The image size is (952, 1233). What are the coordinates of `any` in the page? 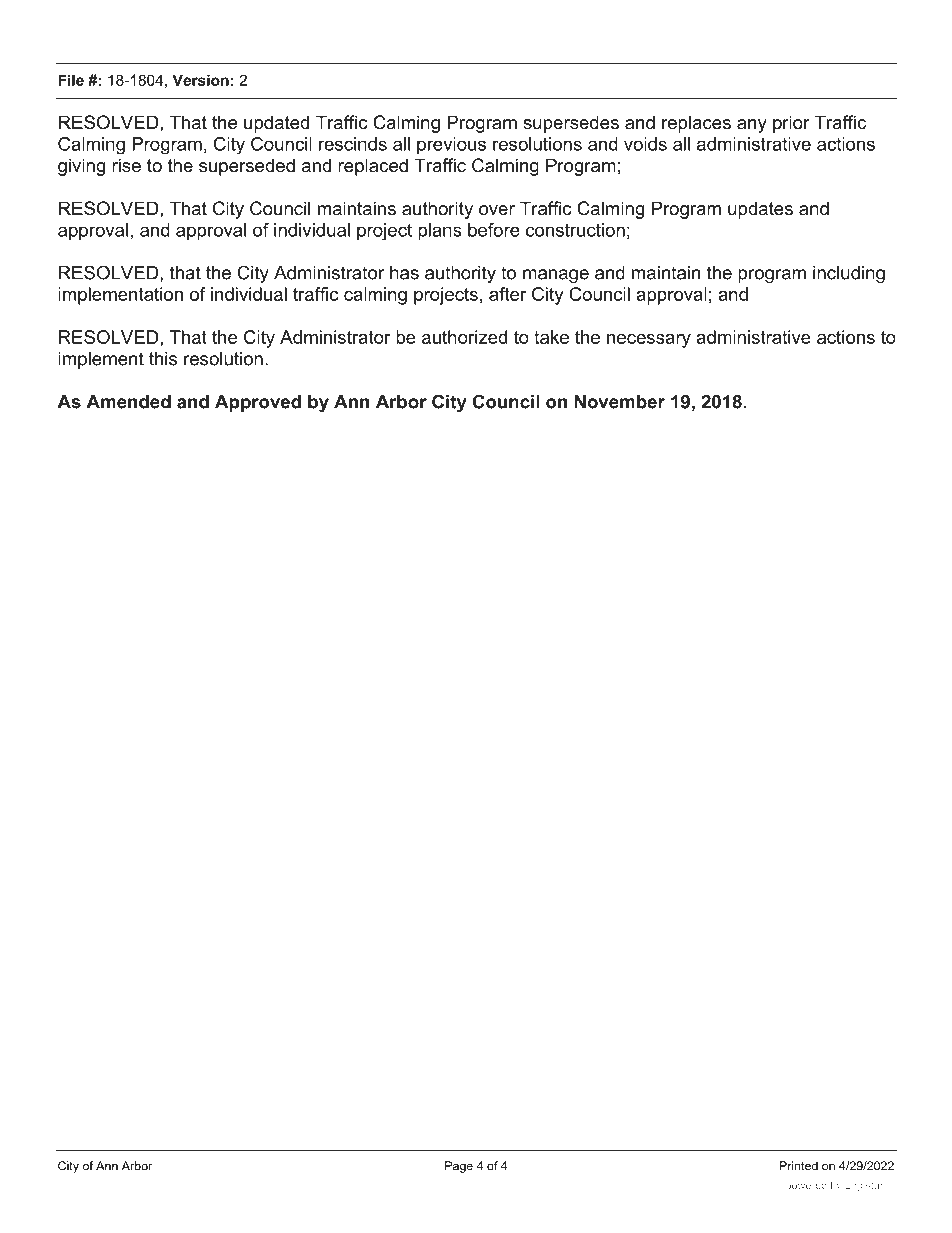 It's located at (752, 126).
